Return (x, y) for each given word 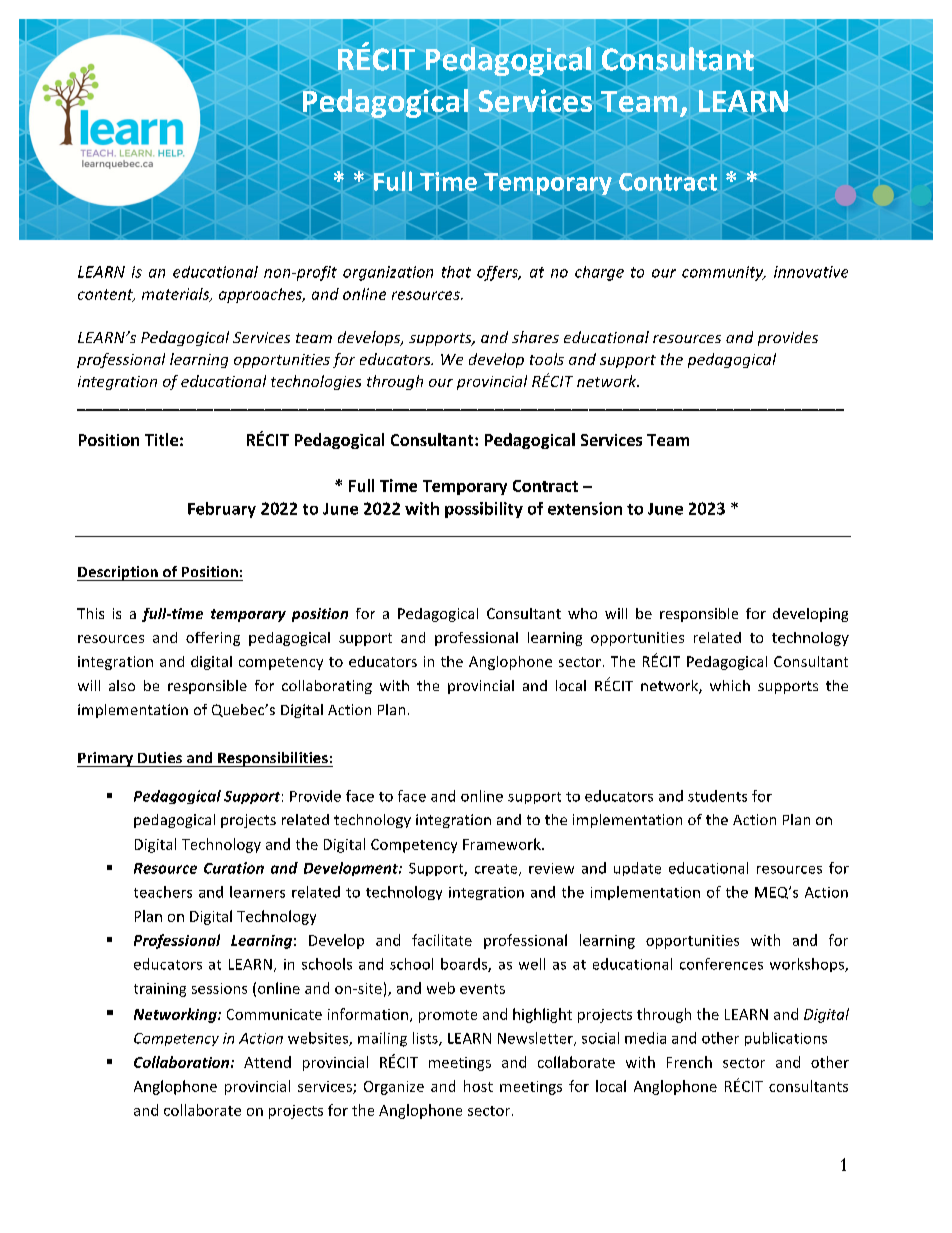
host (478, 1086)
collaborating (327, 687)
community (724, 273)
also (122, 685)
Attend (267, 1062)
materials (177, 295)
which (730, 685)
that (456, 272)
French (689, 1062)
